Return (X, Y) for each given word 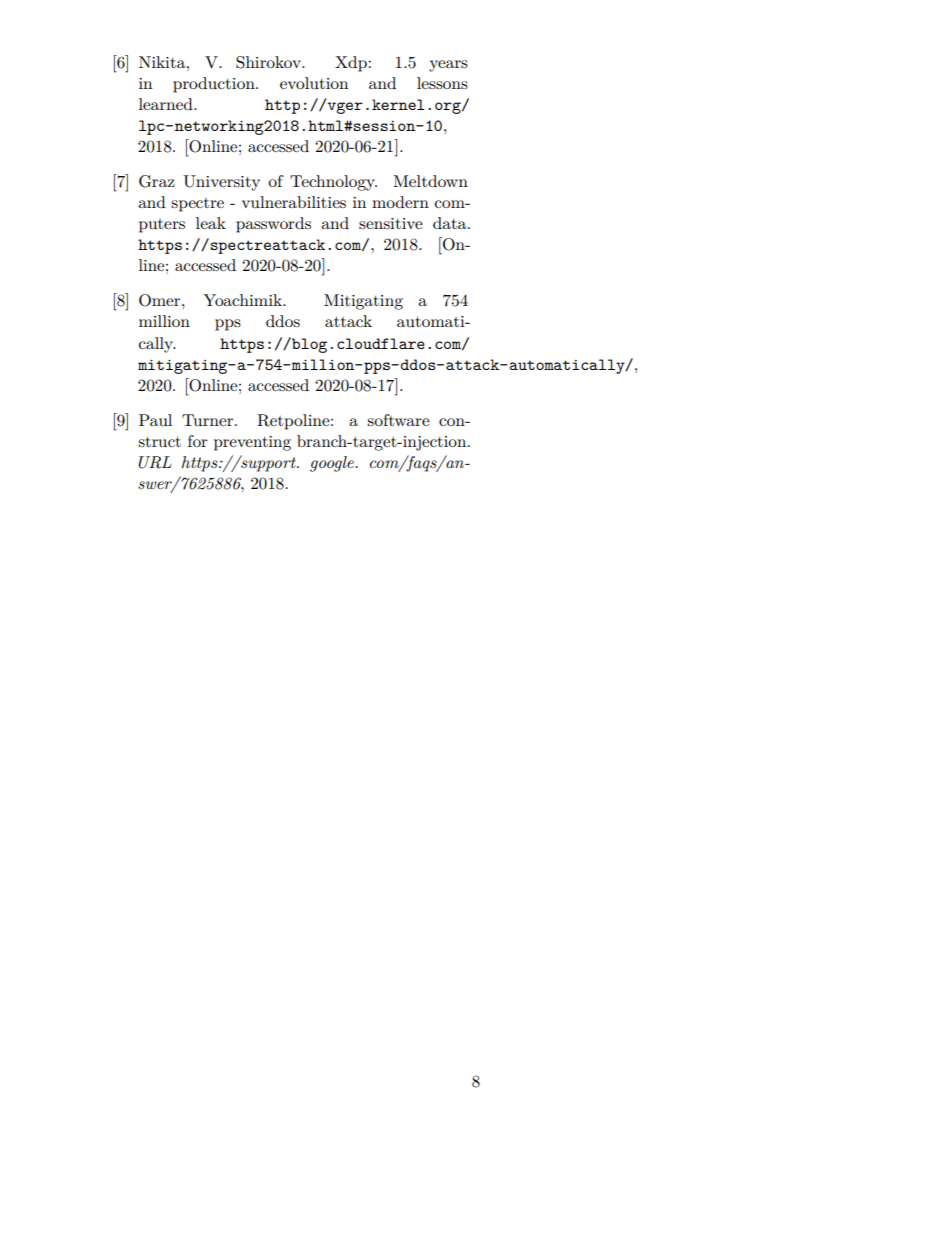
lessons (442, 83)
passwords (273, 225)
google (333, 464)
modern (400, 202)
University (221, 183)
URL (155, 462)
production (215, 85)
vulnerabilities (294, 202)
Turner (209, 420)
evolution (314, 83)
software (398, 420)
